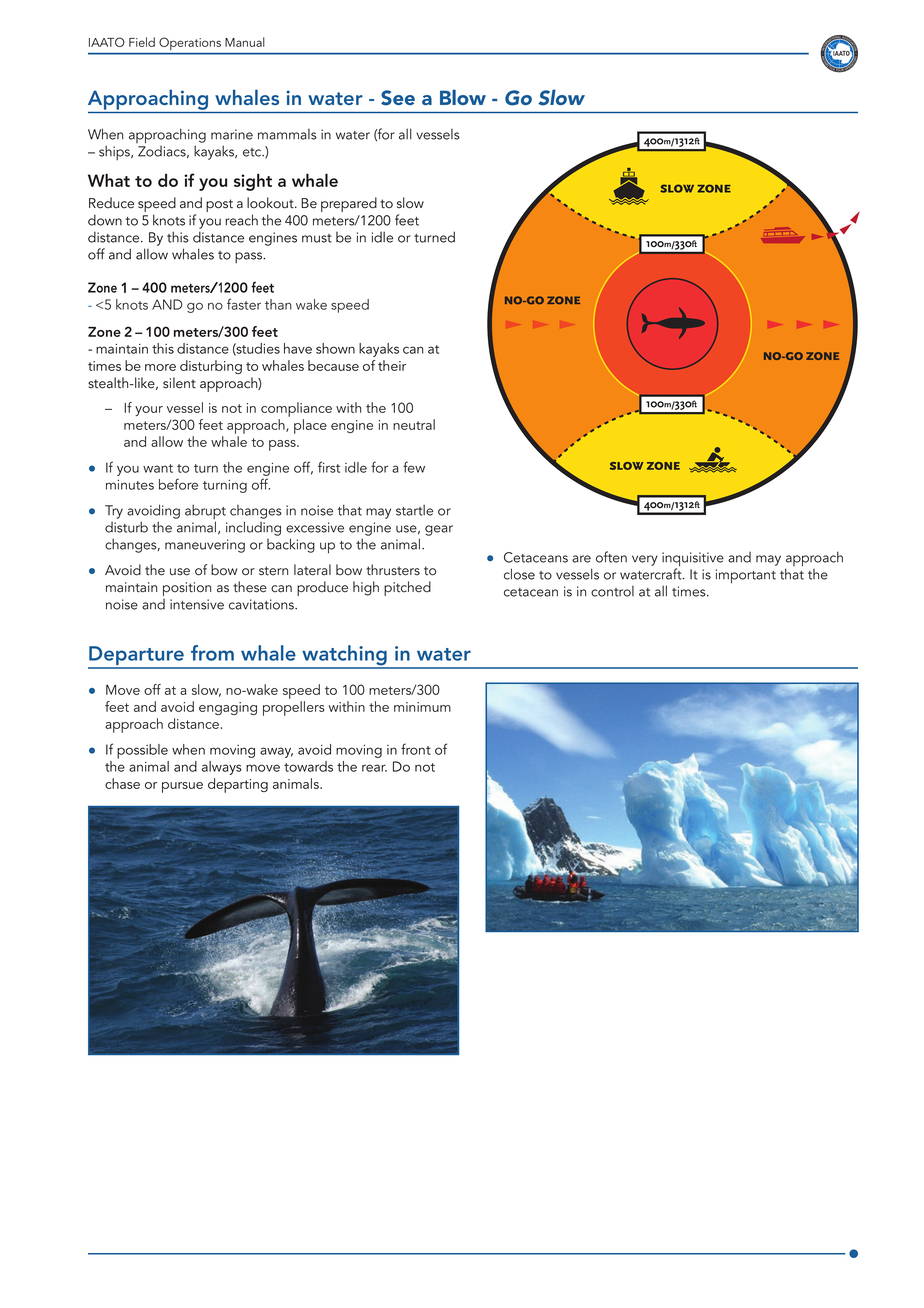  Describe the element at coordinates (693, 560) in the image. I see `inquisitive` at that location.
